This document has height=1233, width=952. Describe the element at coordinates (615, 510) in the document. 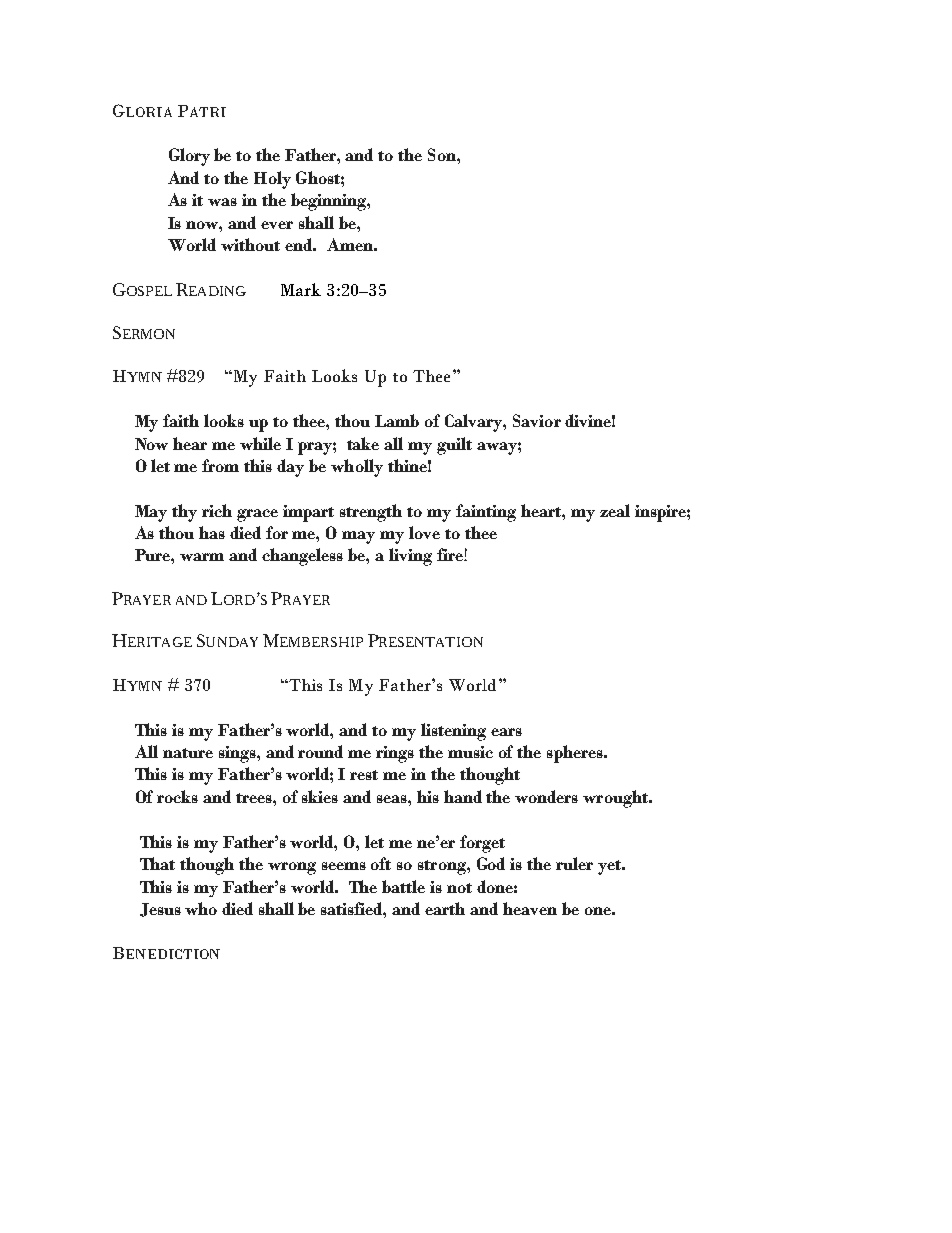

I see `zeal` at that location.
